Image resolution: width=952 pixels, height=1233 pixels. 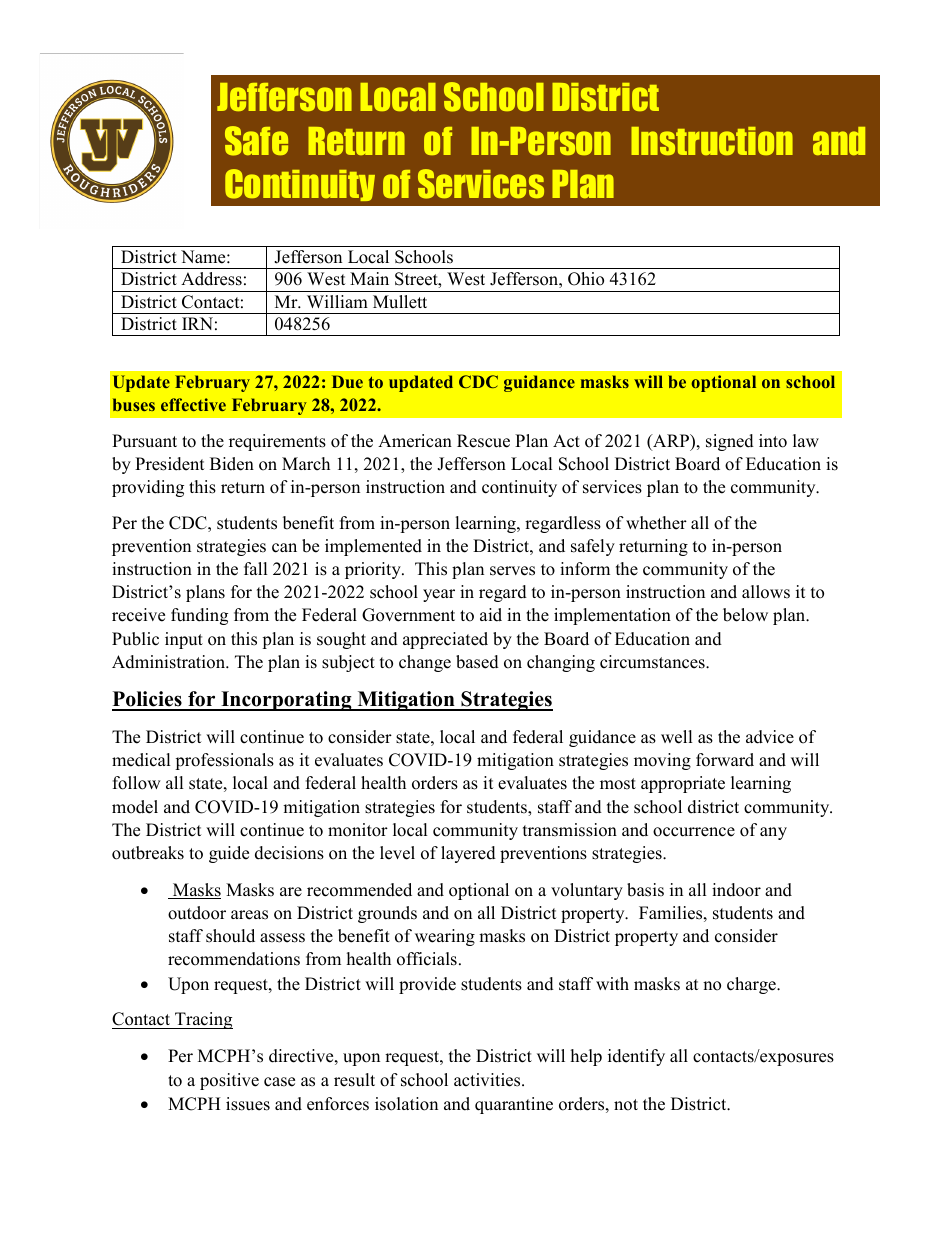 What do you see at coordinates (229, 1081) in the page?
I see `positive` at bounding box center [229, 1081].
